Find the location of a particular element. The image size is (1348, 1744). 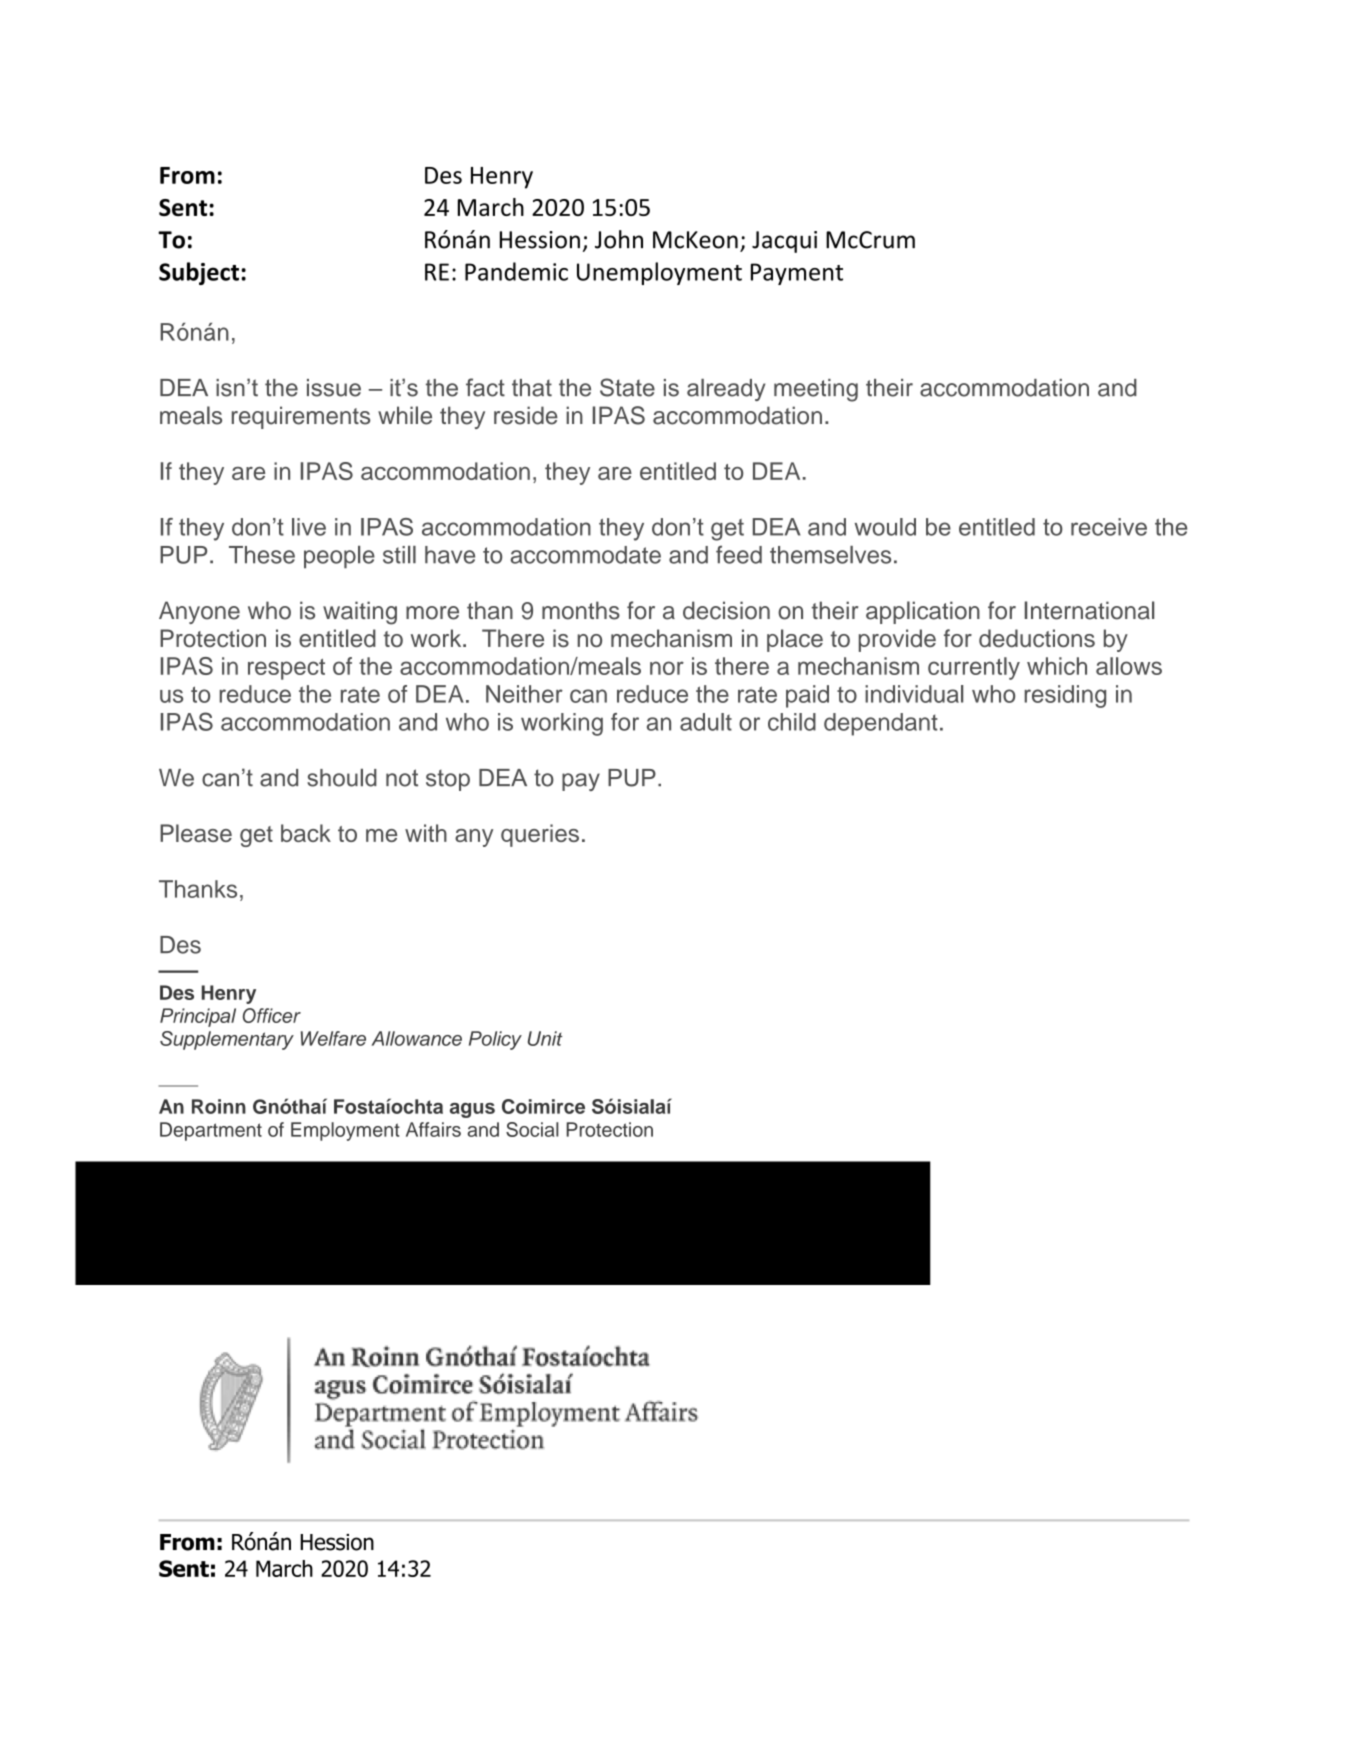

Unit is located at coordinates (545, 1038).
